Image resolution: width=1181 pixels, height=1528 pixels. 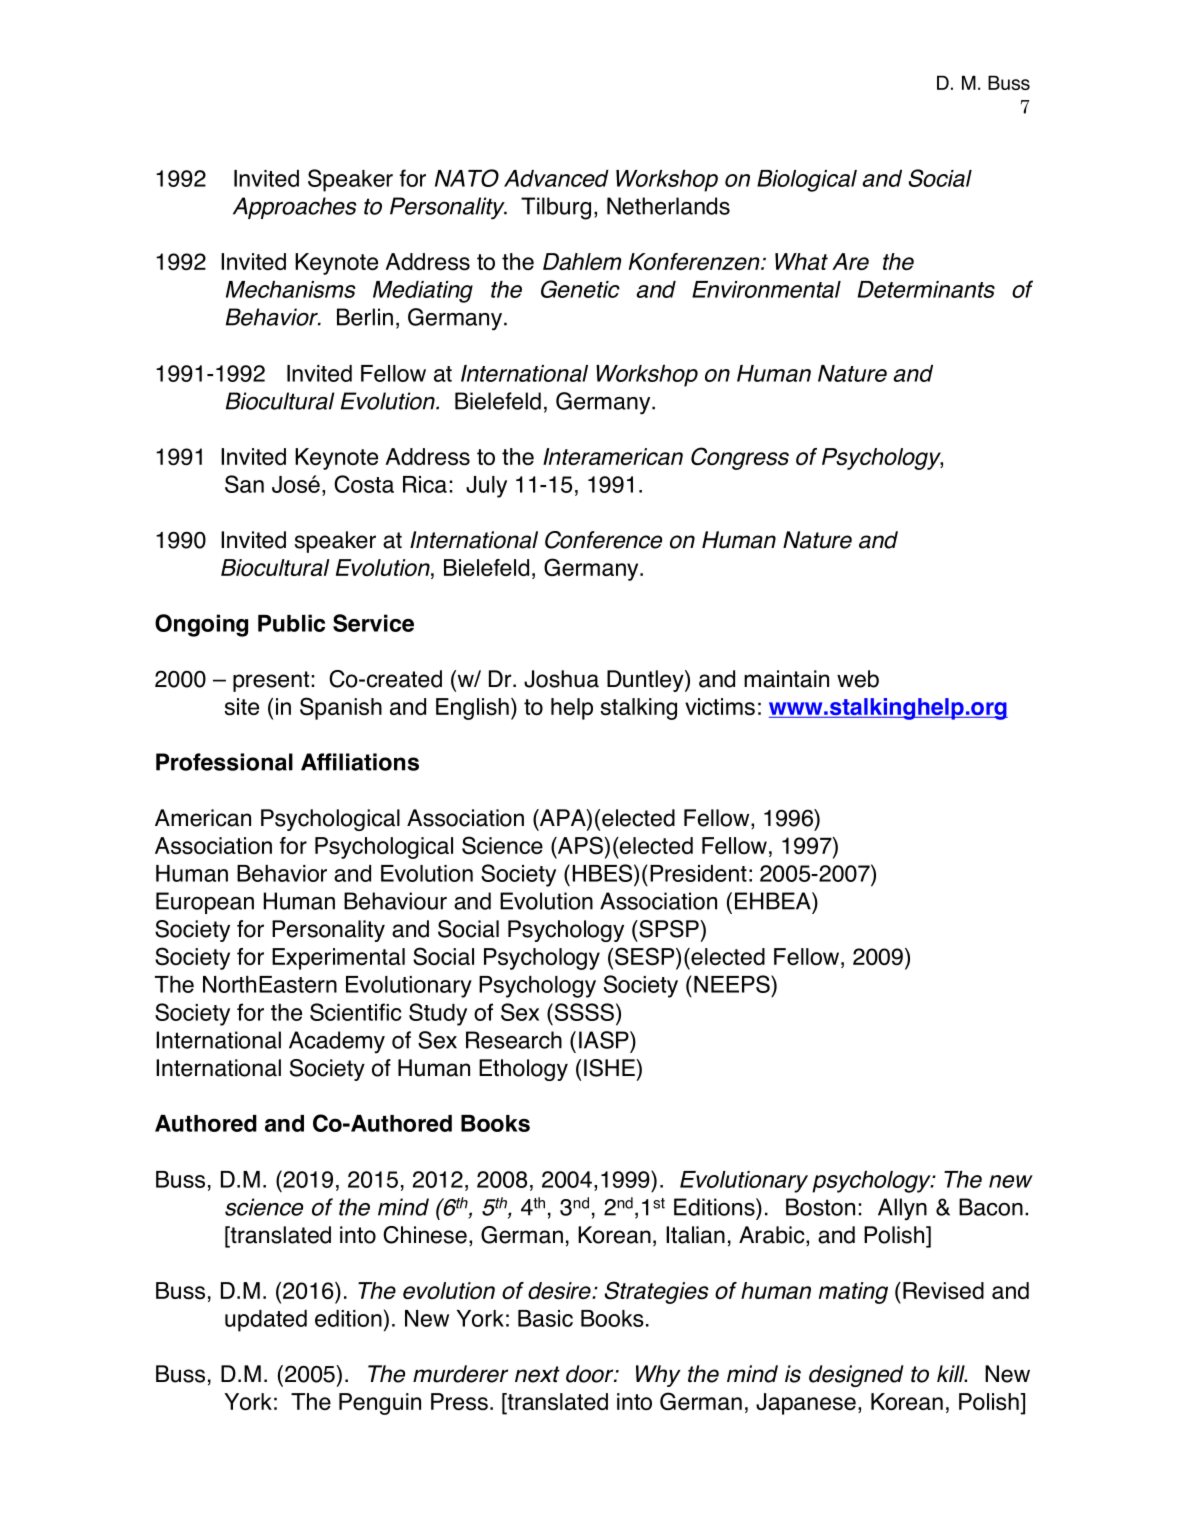 What do you see at coordinates (360, 762) in the screenshot?
I see `Affiliations` at bounding box center [360, 762].
